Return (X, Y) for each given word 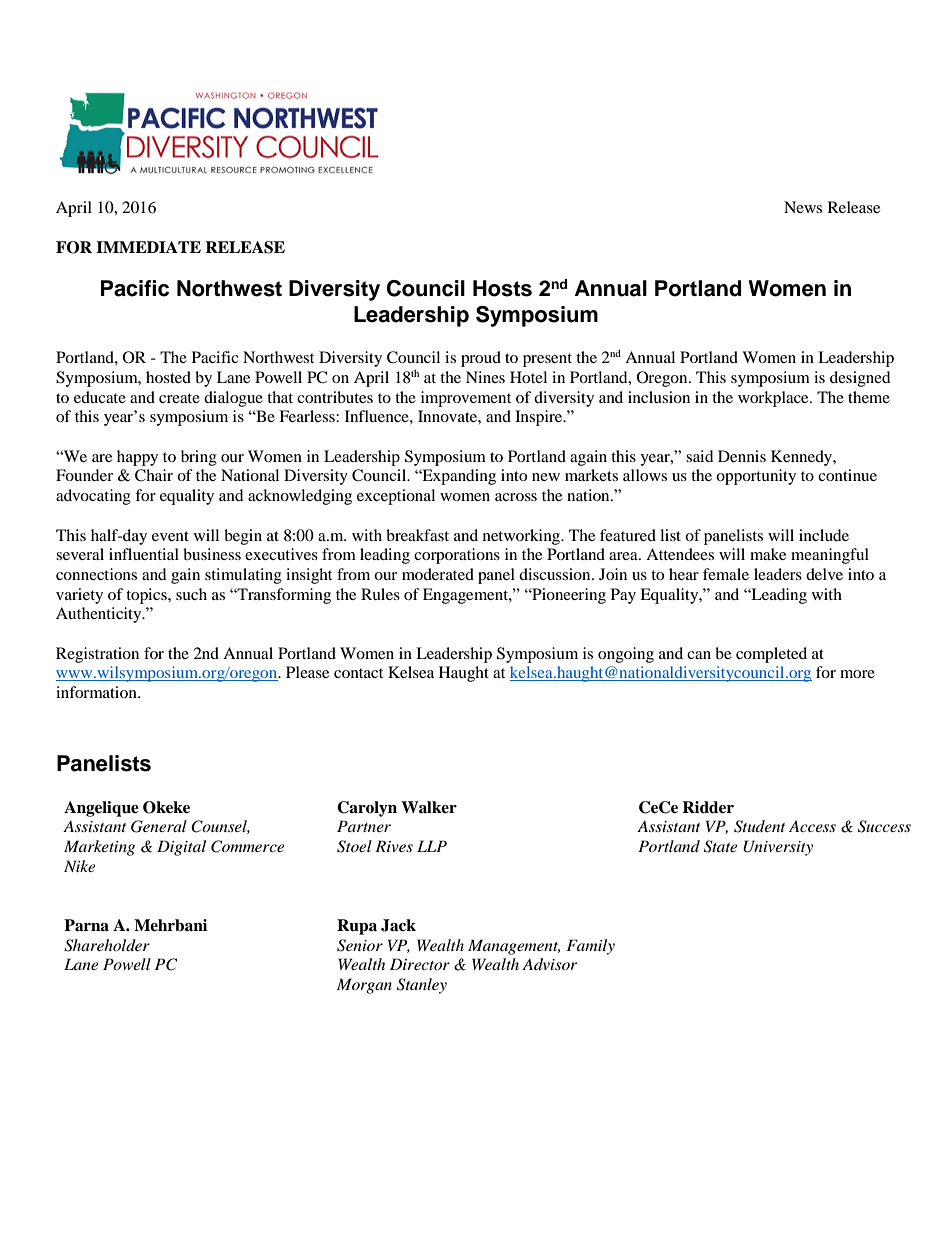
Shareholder (107, 945)
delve (824, 574)
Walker (429, 807)
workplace (774, 399)
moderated (438, 574)
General (159, 826)
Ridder (708, 807)
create (179, 398)
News (803, 207)
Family (590, 947)
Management (514, 947)
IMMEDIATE (148, 247)
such (191, 594)
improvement (466, 399)
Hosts (502, 288)
